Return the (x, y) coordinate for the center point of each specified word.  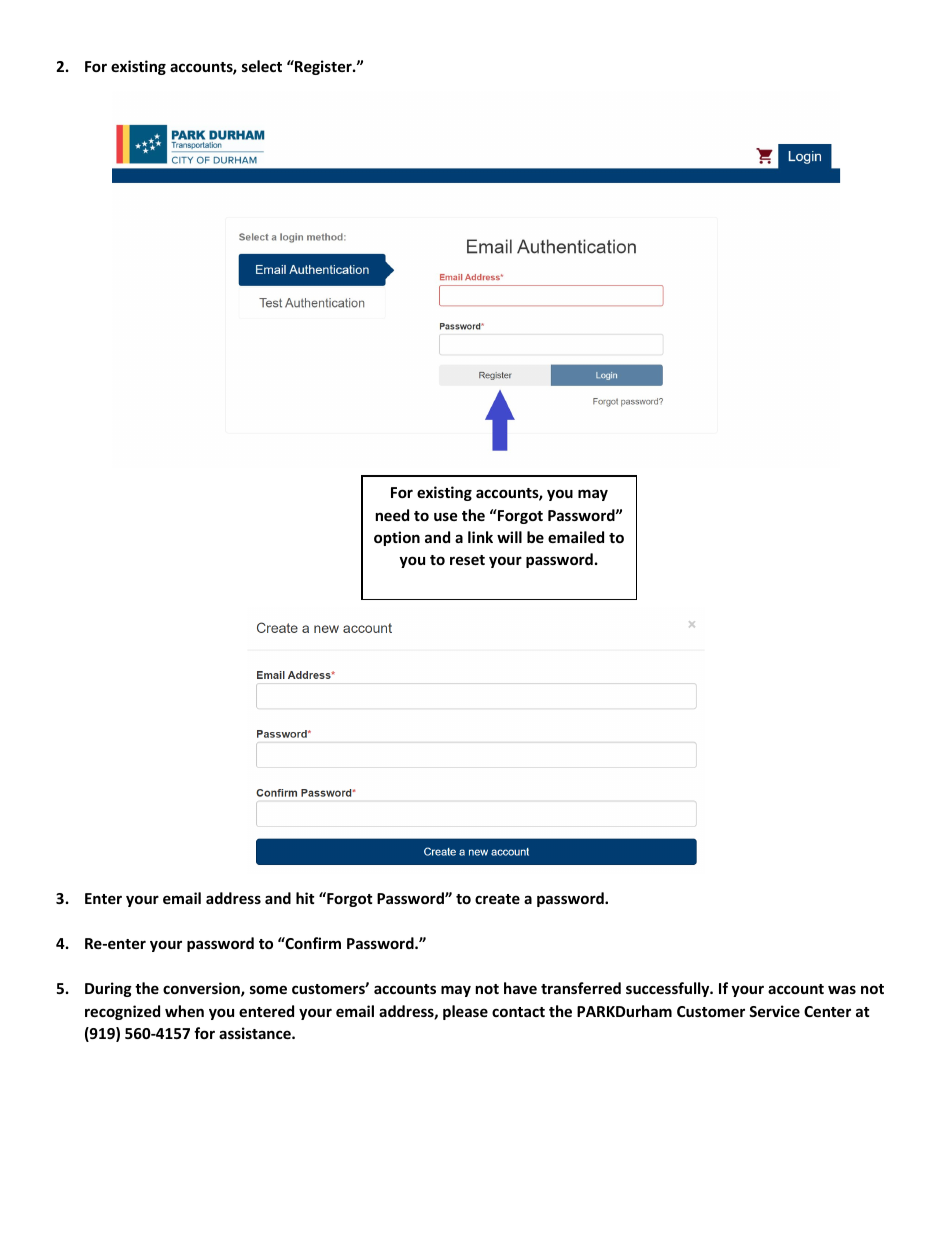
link (480, 537)
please (465, 1012)
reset (467, 560)
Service (774, 1011)
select (262, 66)
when (184, 1011)
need (392, 515)
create (497, 899)
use (446, 516)
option (397, 538)
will (509, 537)
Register (323, 67)
